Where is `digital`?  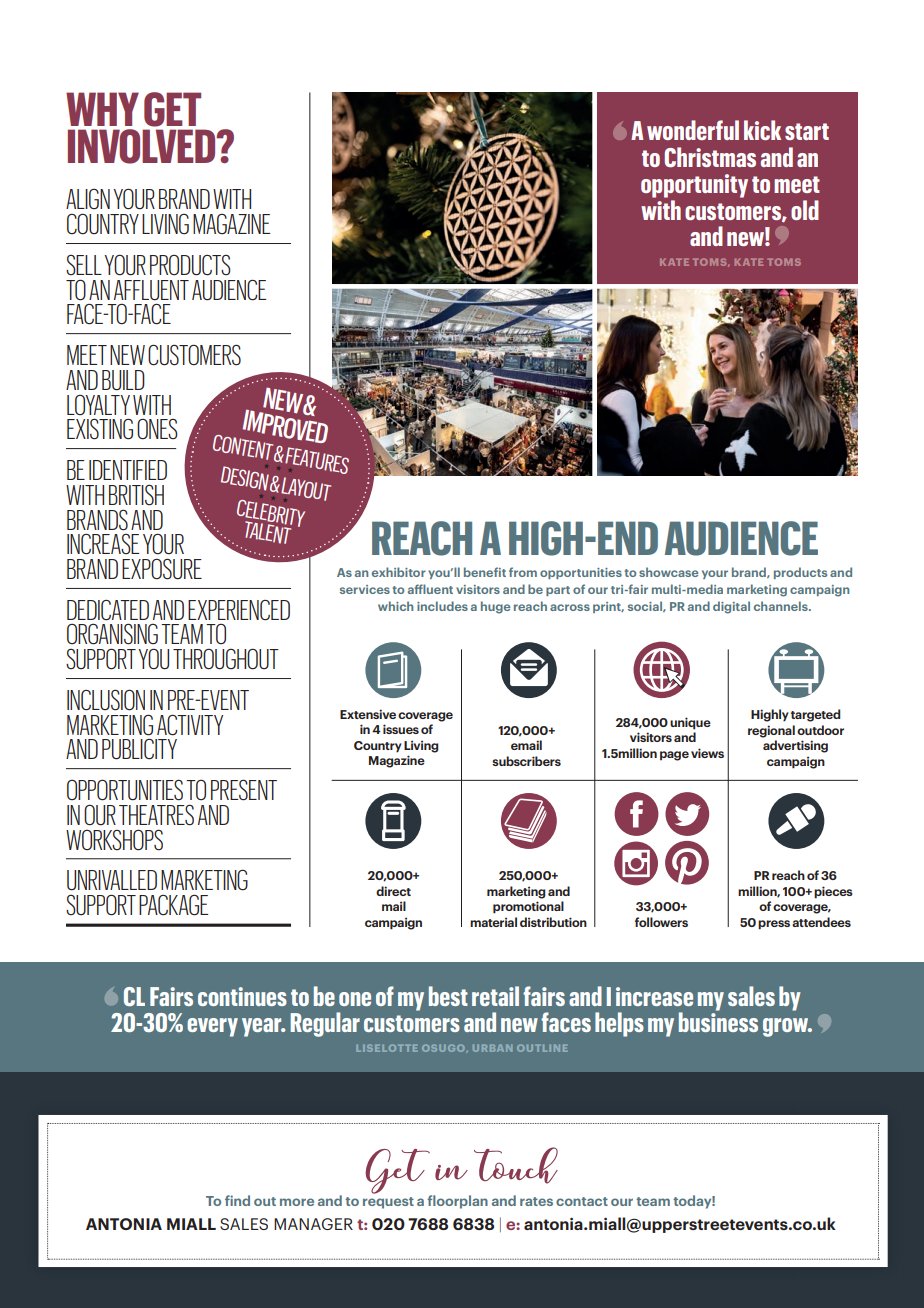 digital is located at coordinates (731, 607).
